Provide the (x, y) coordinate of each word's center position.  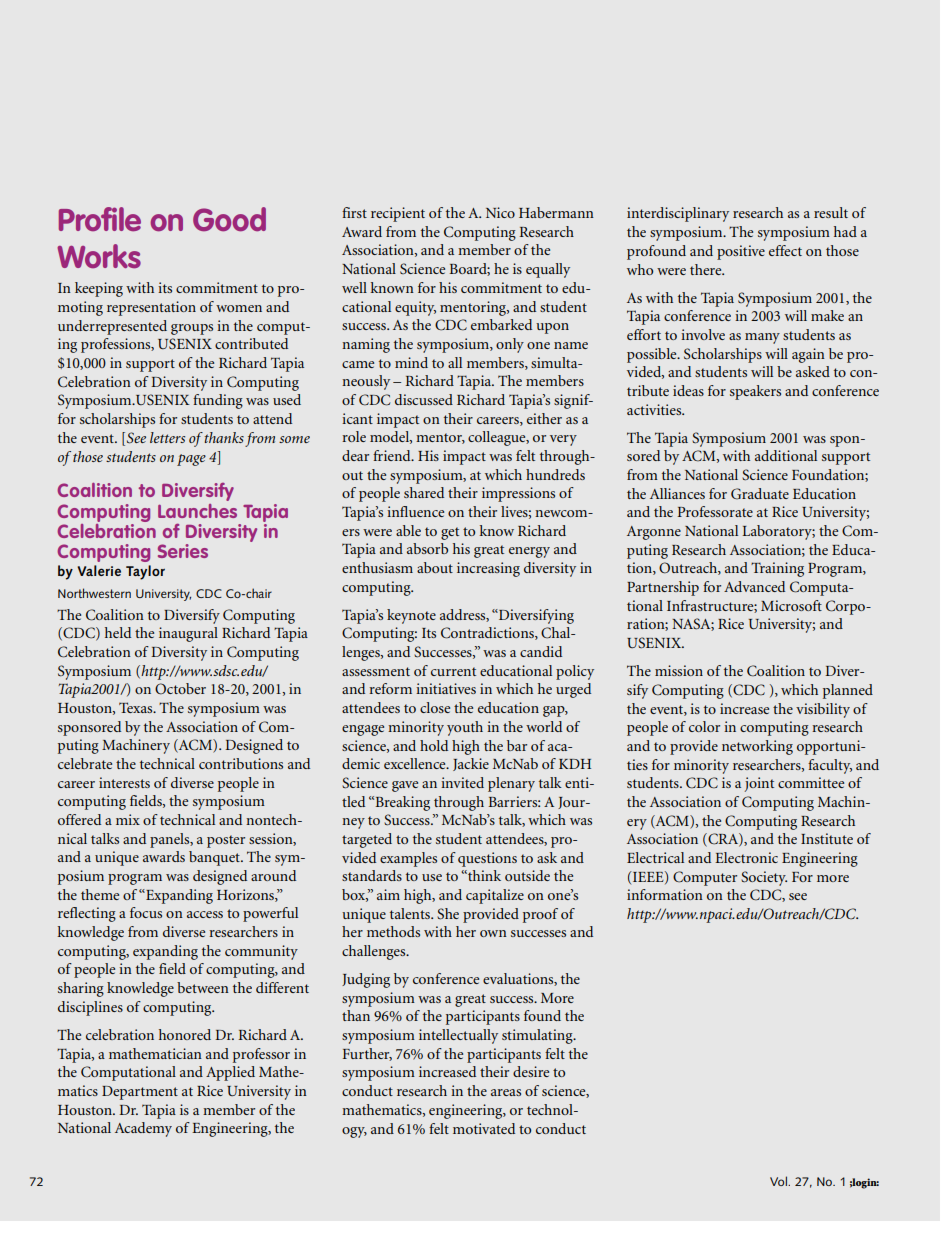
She (448, 914)
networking (757, 747)
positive (741, 252)
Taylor (145, 572)
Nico (500, 212)
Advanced (754, 586)
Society (764, 878)
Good (229, 219)
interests (124, 782)
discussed (424, 399)
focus (146, 912)
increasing (488, 569)
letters (167, 437)
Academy (143, 1129)
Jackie (471, 764)
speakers (755, 392)
